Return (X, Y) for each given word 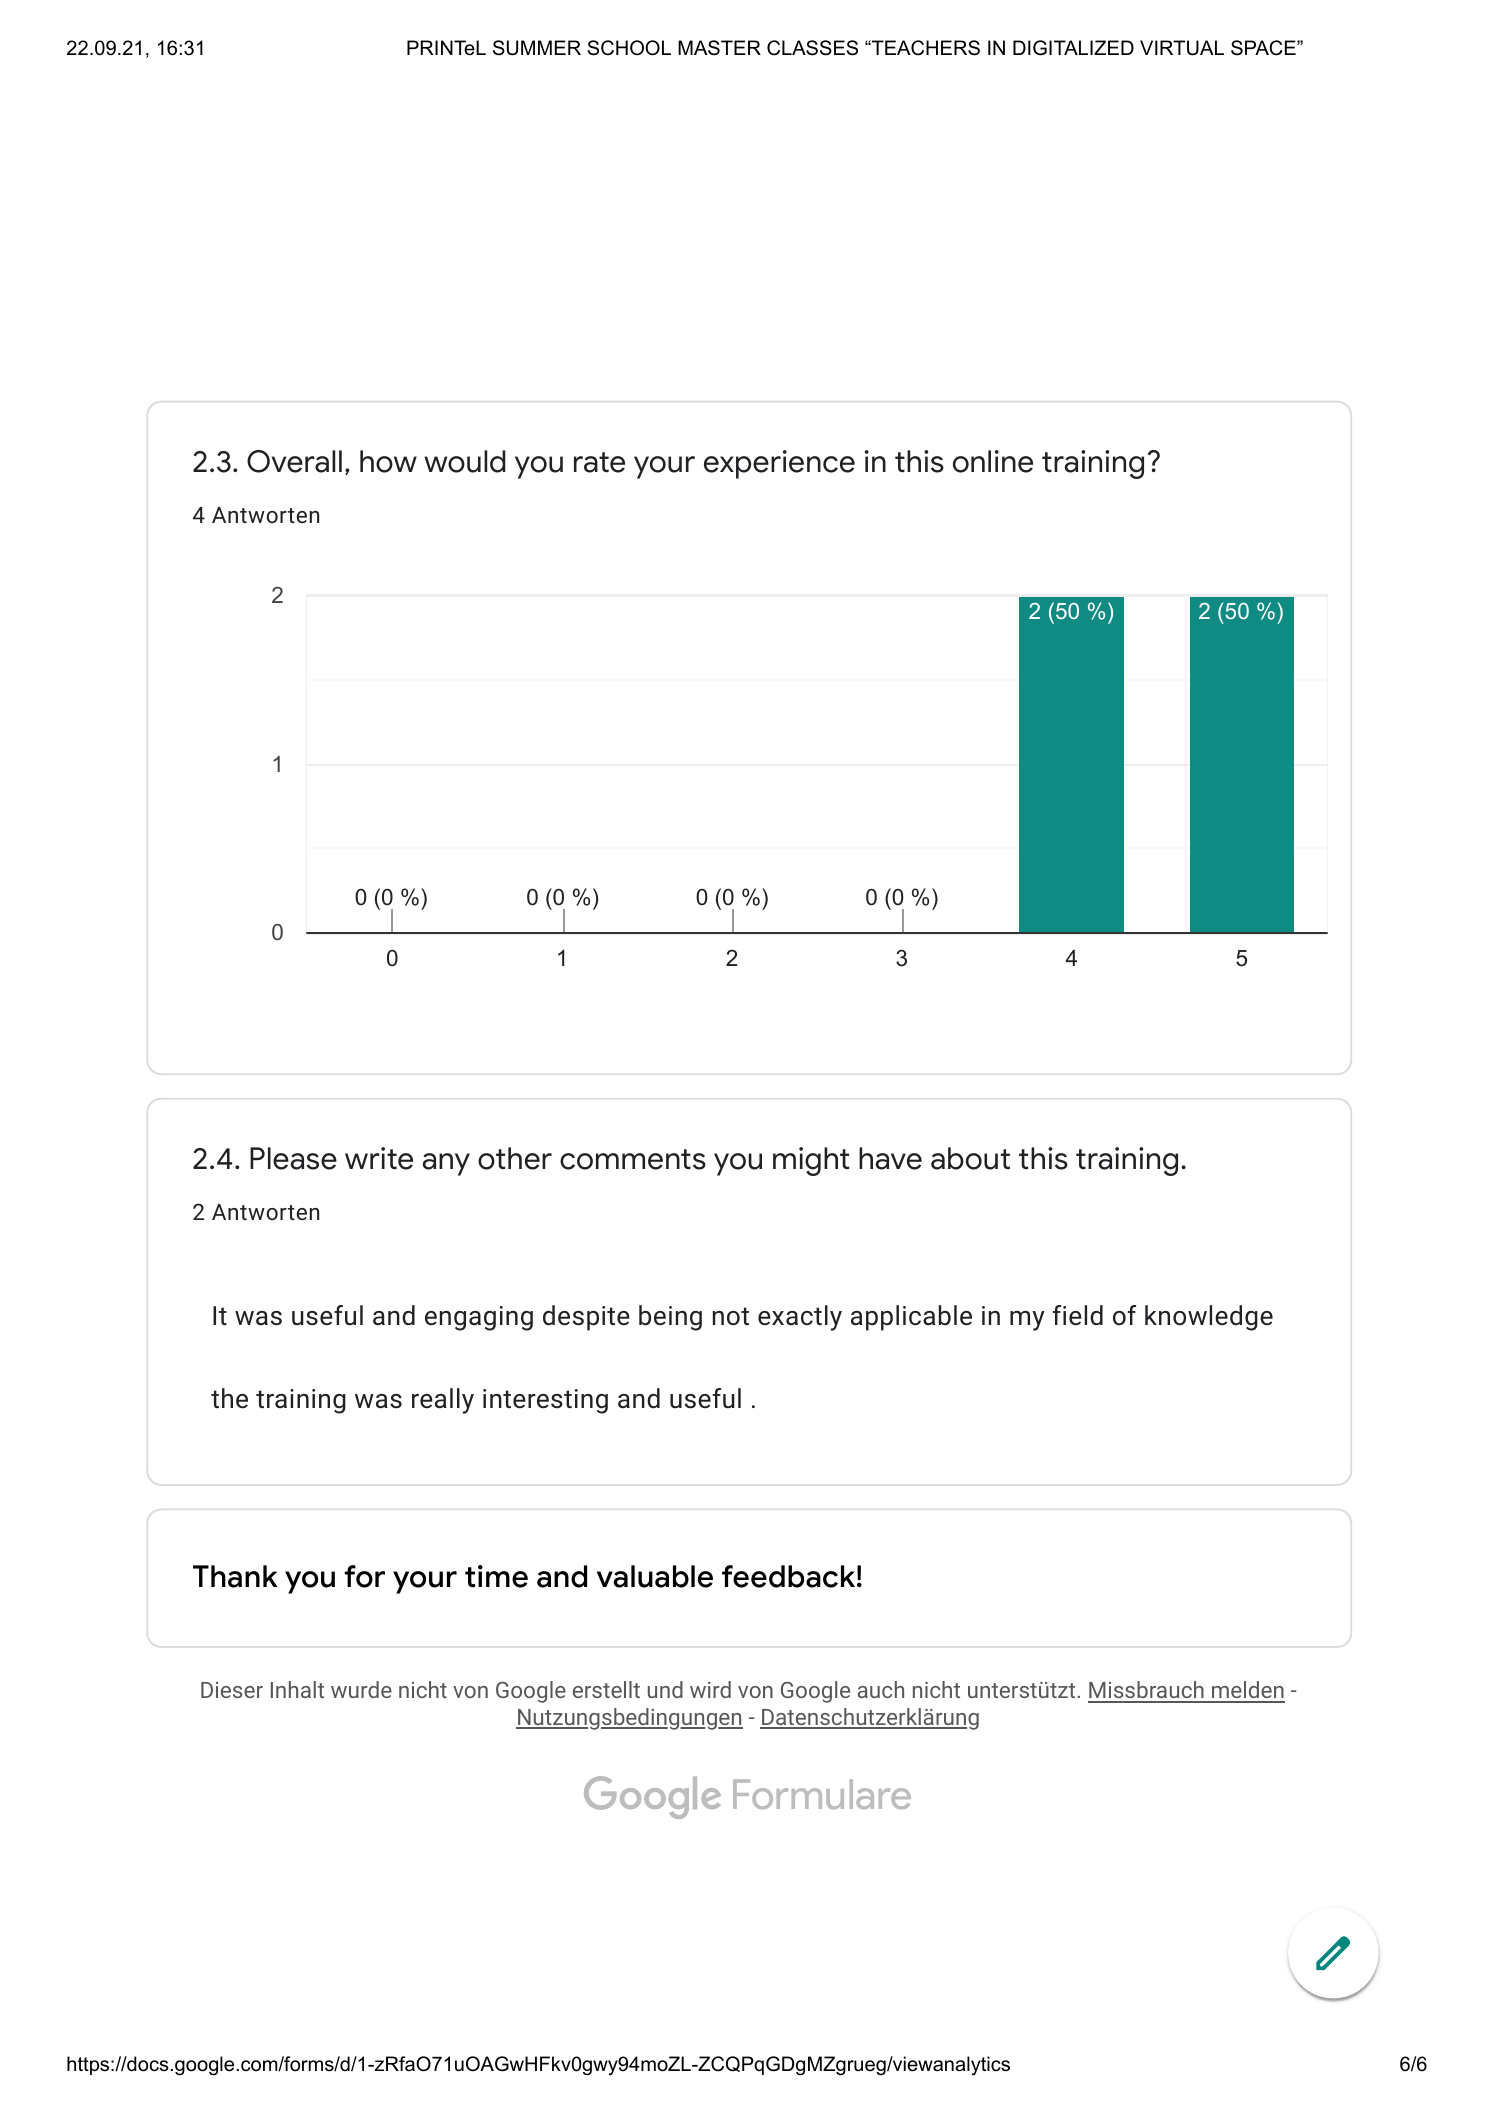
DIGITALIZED (1073, 48)
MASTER (719, 48)
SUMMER (537, 48)
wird (710, 1689)
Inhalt (297, 1689)
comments (633, 1159)
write (379, 1158)
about (970, 1158)
